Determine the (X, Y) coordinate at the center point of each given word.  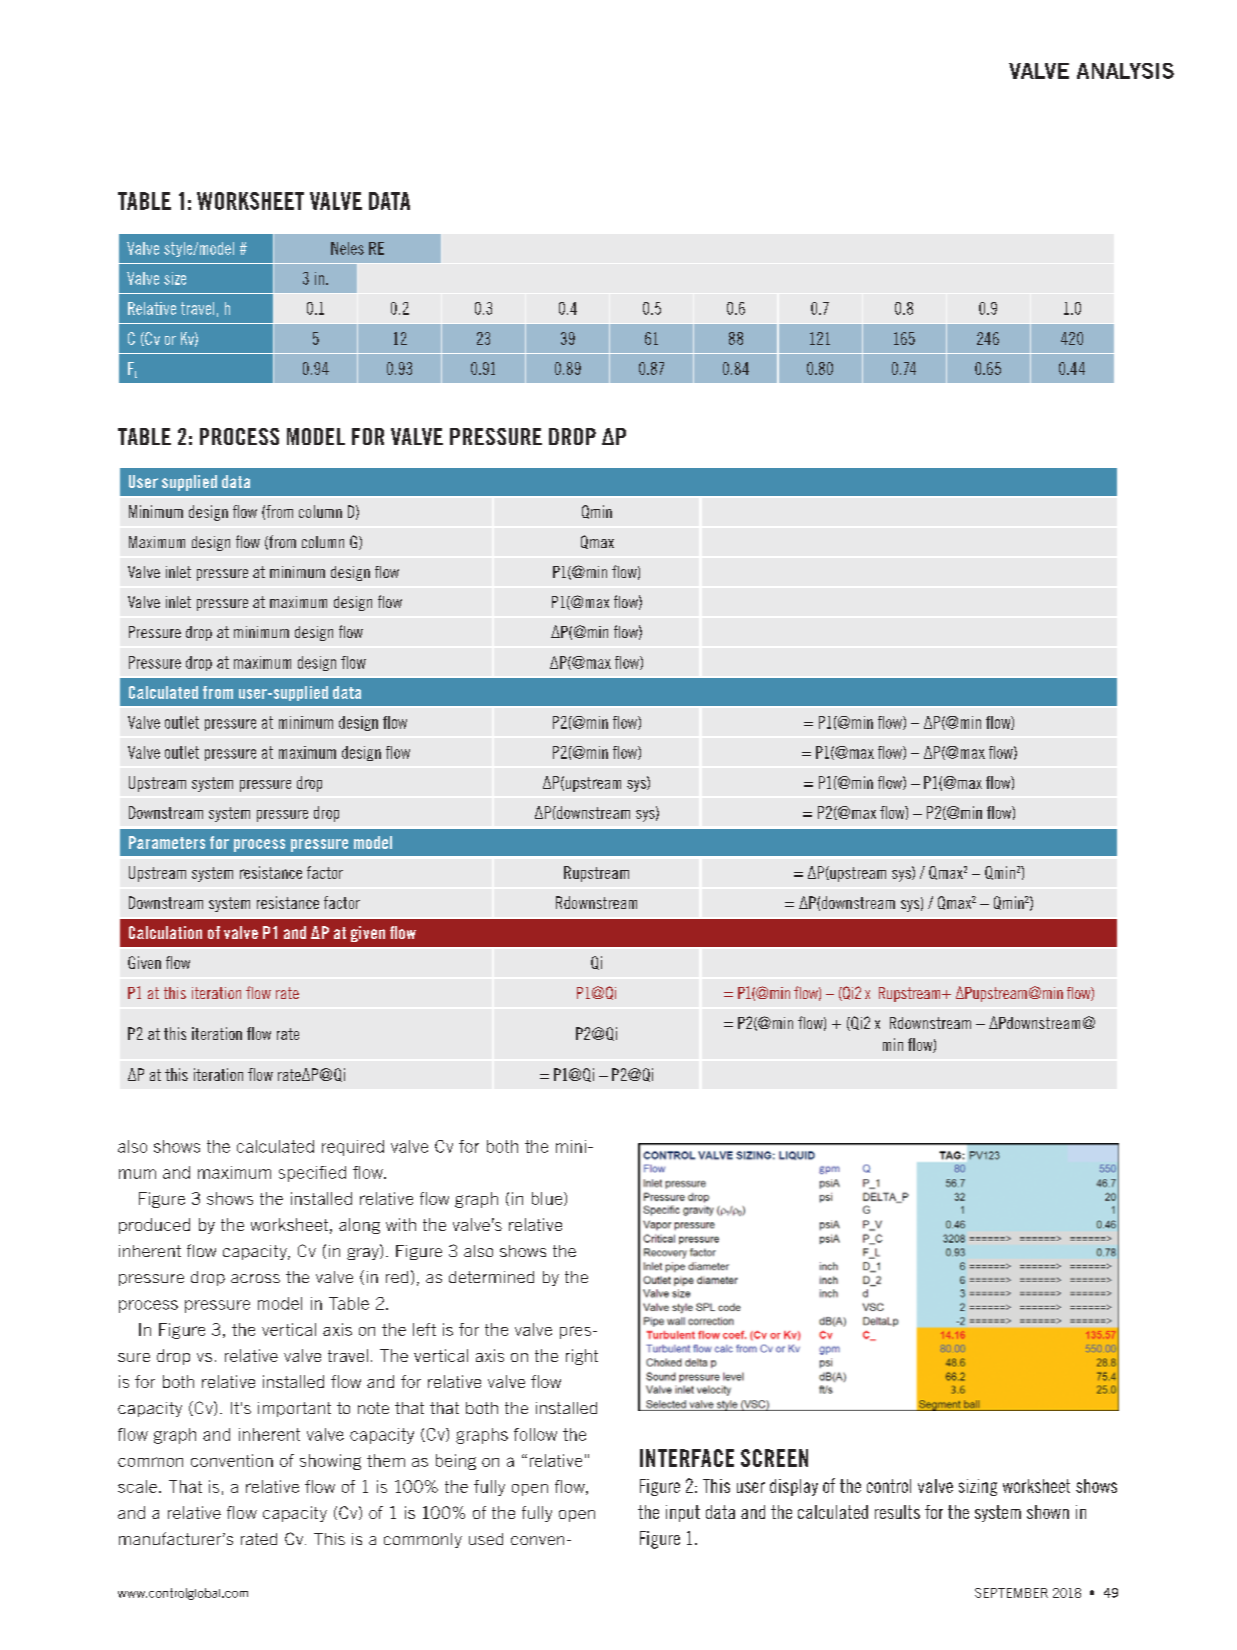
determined (491, 1277)
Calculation (165, 932)
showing (330, 1462)
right (582, 1357)
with (401, 1224)
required (353, 1148)
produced (154, 1226)
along (359, 1226)
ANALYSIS (1125, 71)
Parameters (167, 842)
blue (548, 1199)
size (175, 278)
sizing (978, 1487)
